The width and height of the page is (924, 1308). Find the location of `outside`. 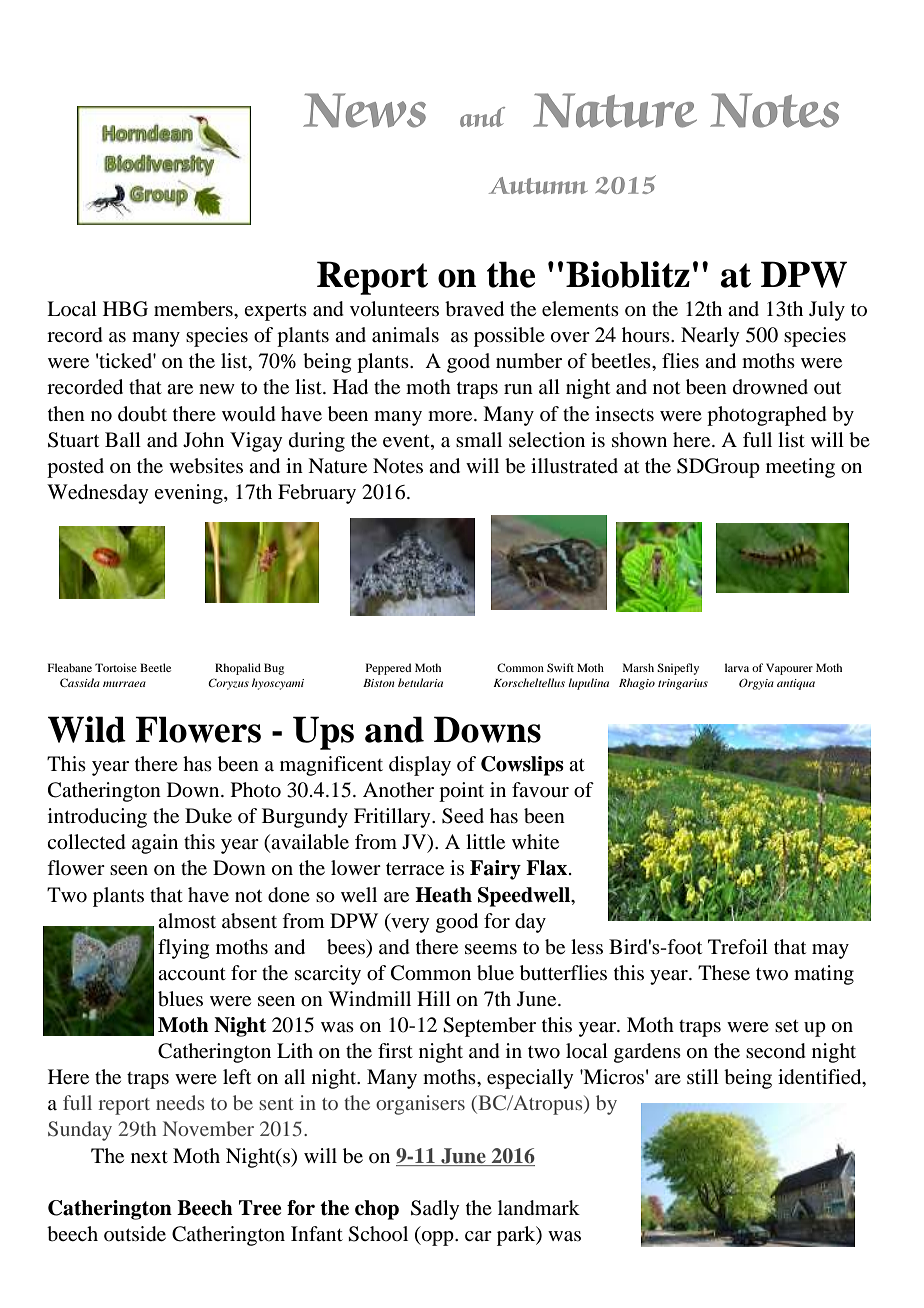

outside is located at coordinates (135, 1234).
